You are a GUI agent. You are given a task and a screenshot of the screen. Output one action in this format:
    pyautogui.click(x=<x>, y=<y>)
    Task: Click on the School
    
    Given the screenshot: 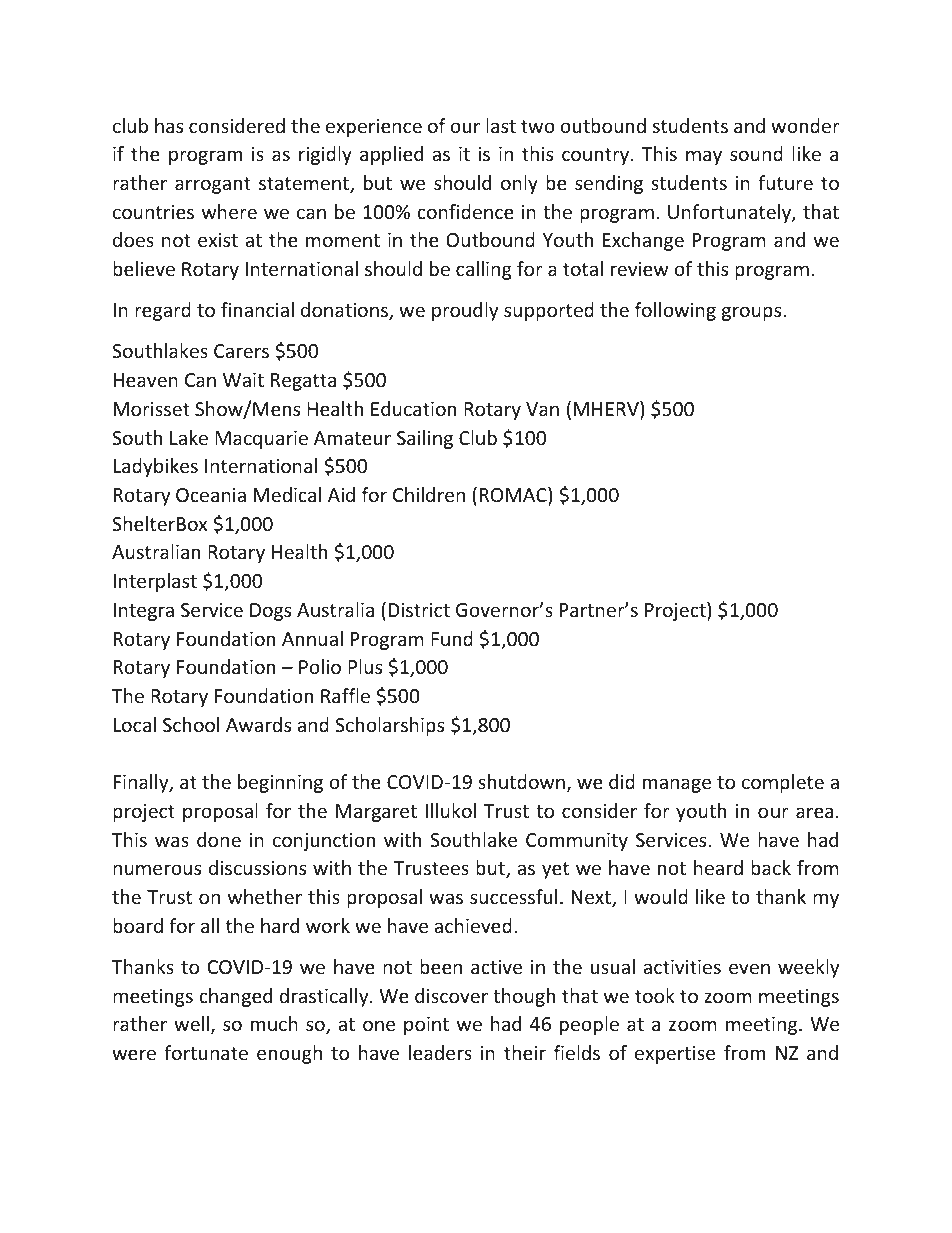 What is the action you would take?
    pyautogui.click(x=191, y=724)
